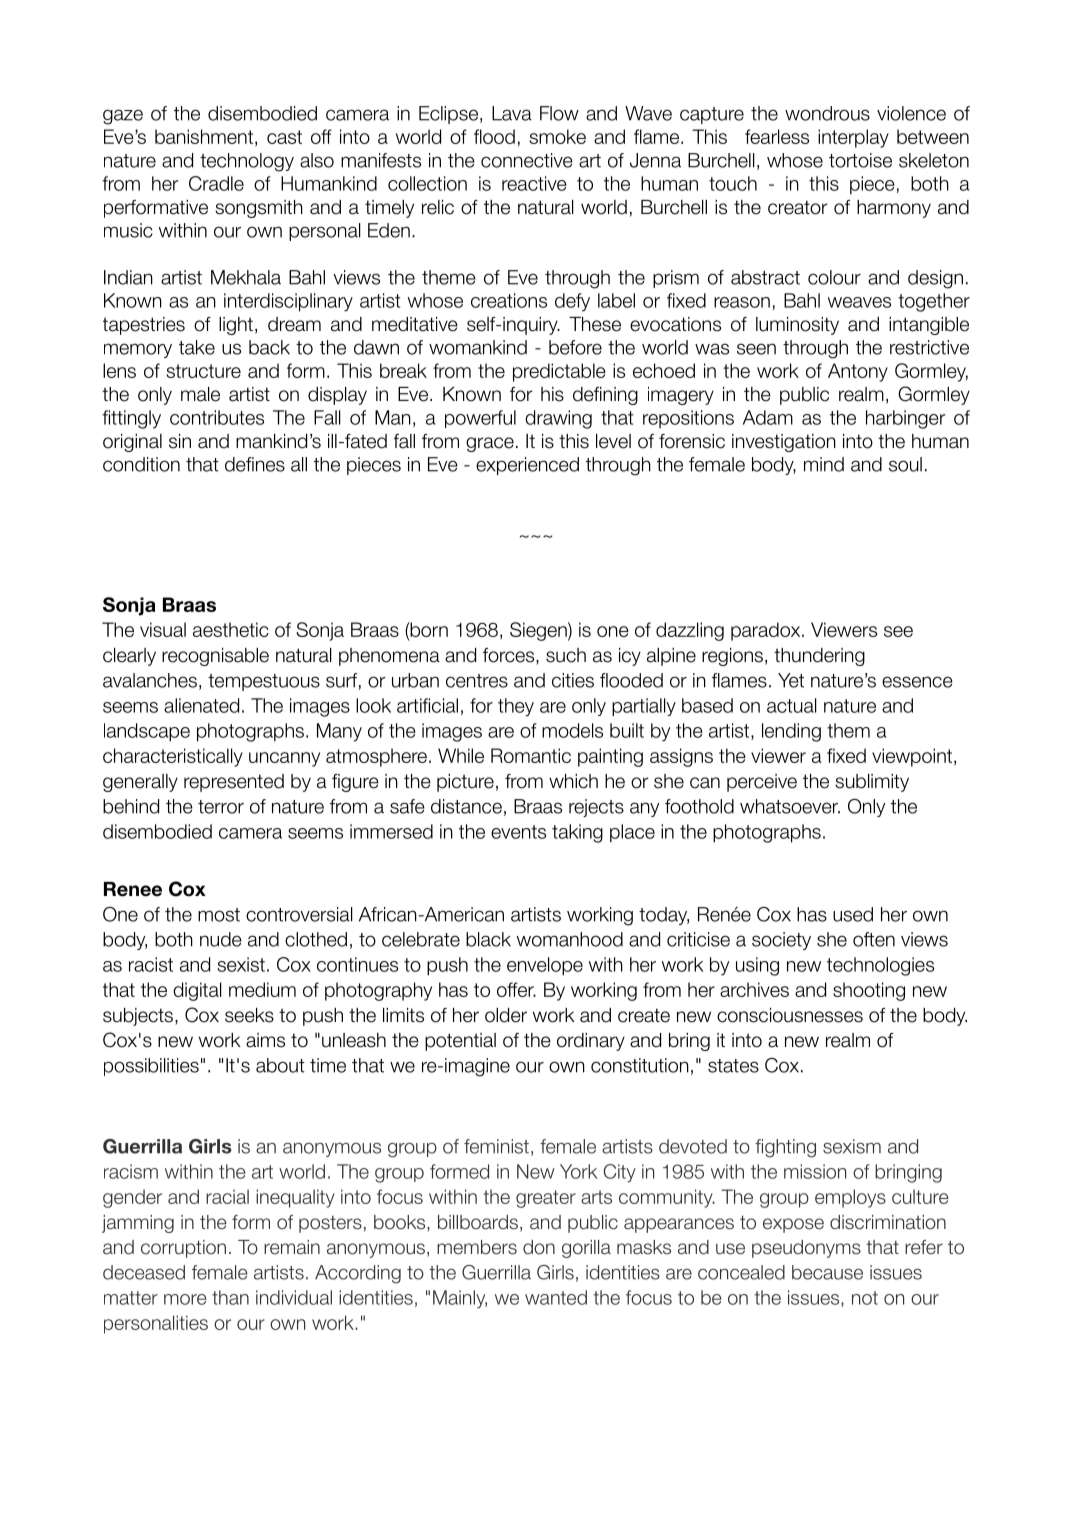 The image size is (1071, 1515). What do you see at coordinates (853, 138) in the page?
I see `interplay` at bounding box center [853, 138].
